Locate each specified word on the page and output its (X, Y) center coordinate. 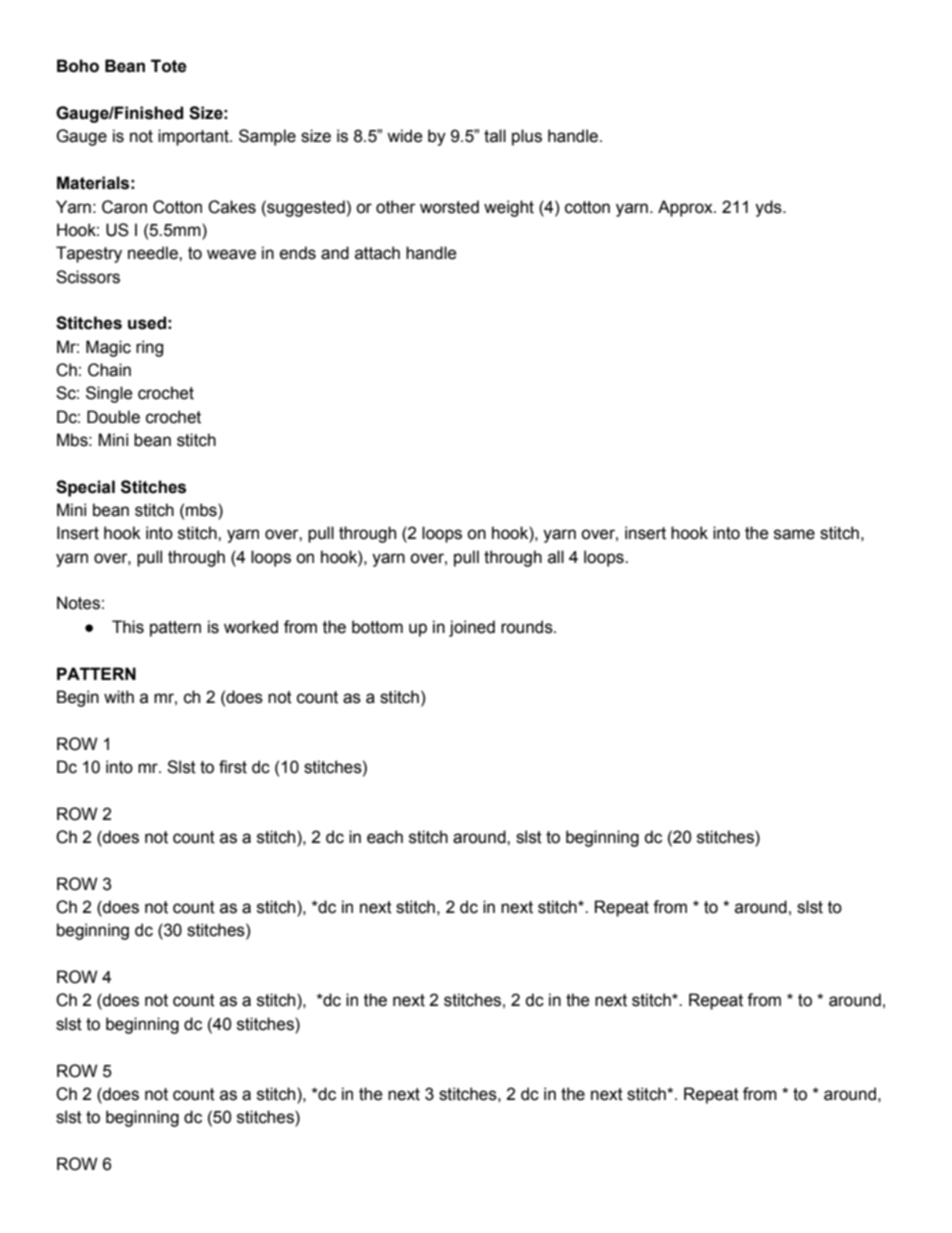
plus (527, 137)
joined (472, 628)
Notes (78, 603)
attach (377, 253)
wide (405, 136)
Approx (686, 208)
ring (149, 348)
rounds (528, 627)
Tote (169, 66)
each (385, 837)
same (794, 534)
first (233, 767)
